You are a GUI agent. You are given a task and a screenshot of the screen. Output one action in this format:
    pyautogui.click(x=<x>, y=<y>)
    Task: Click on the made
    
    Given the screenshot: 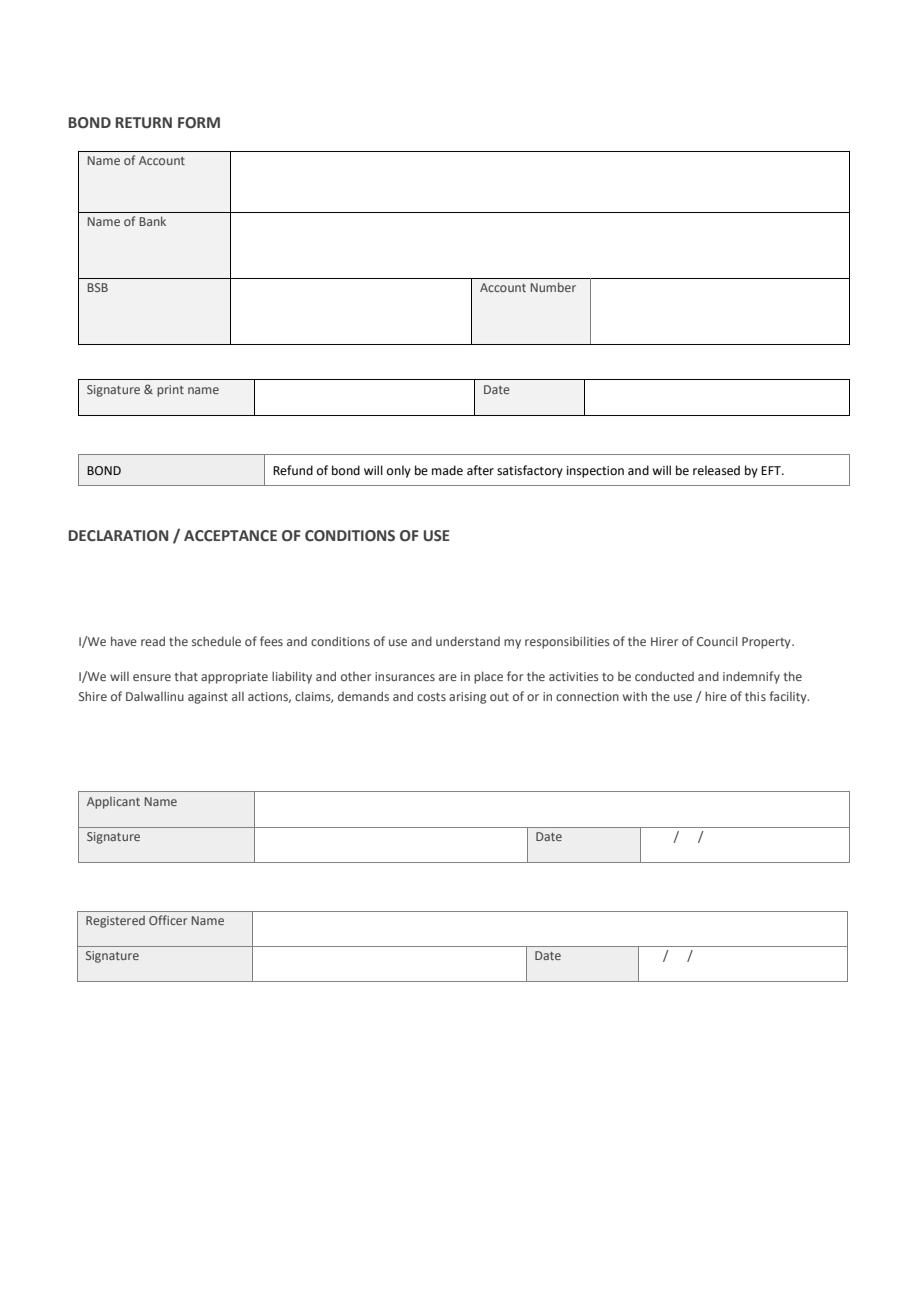 What is the action you would take?
    pyautogui.click(x=447, y=470)
